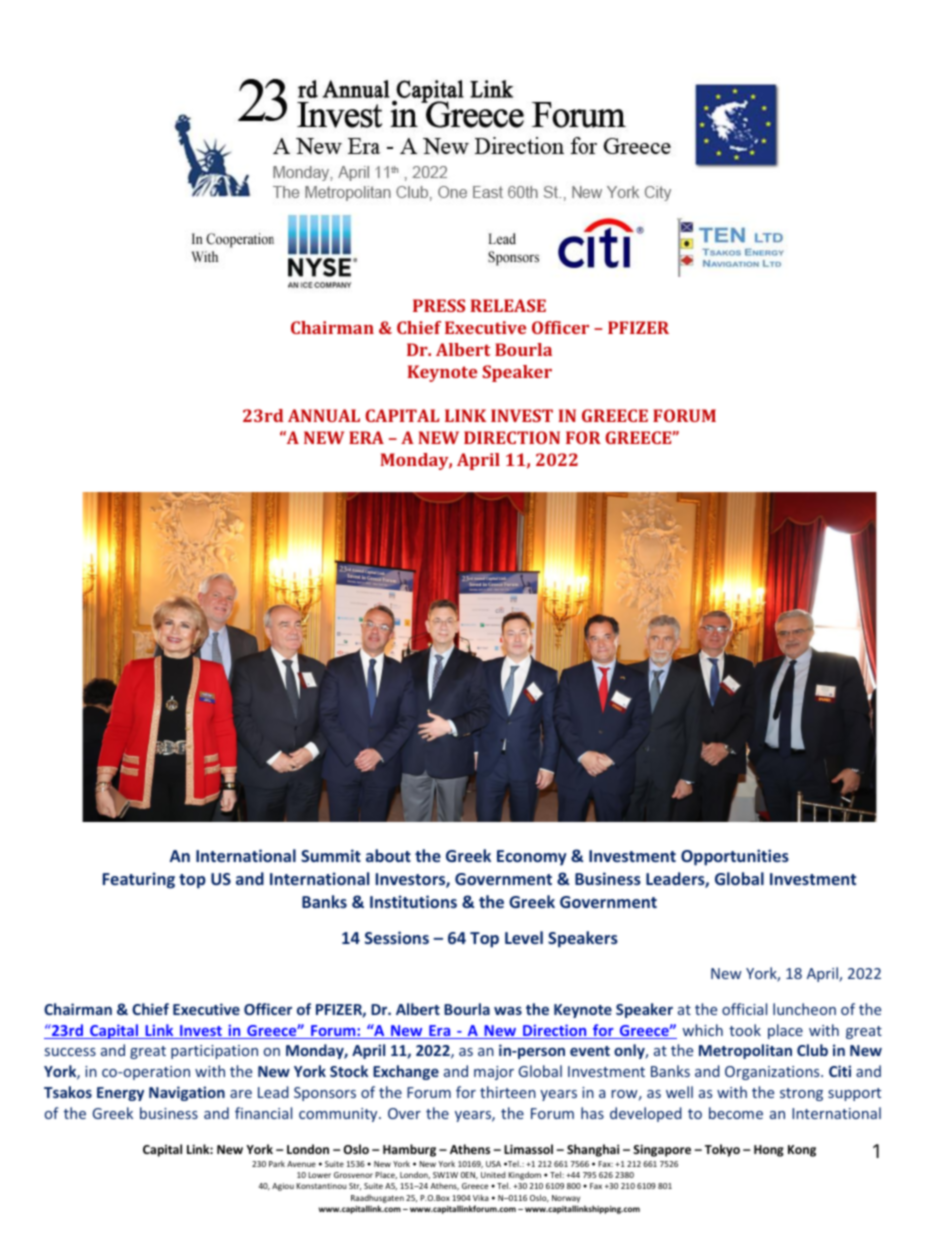 Image resolution: width=952 pixels, height=1233 pixels. Describe the element at coordinates (388, 855) in the page. I see `about` at that location.
